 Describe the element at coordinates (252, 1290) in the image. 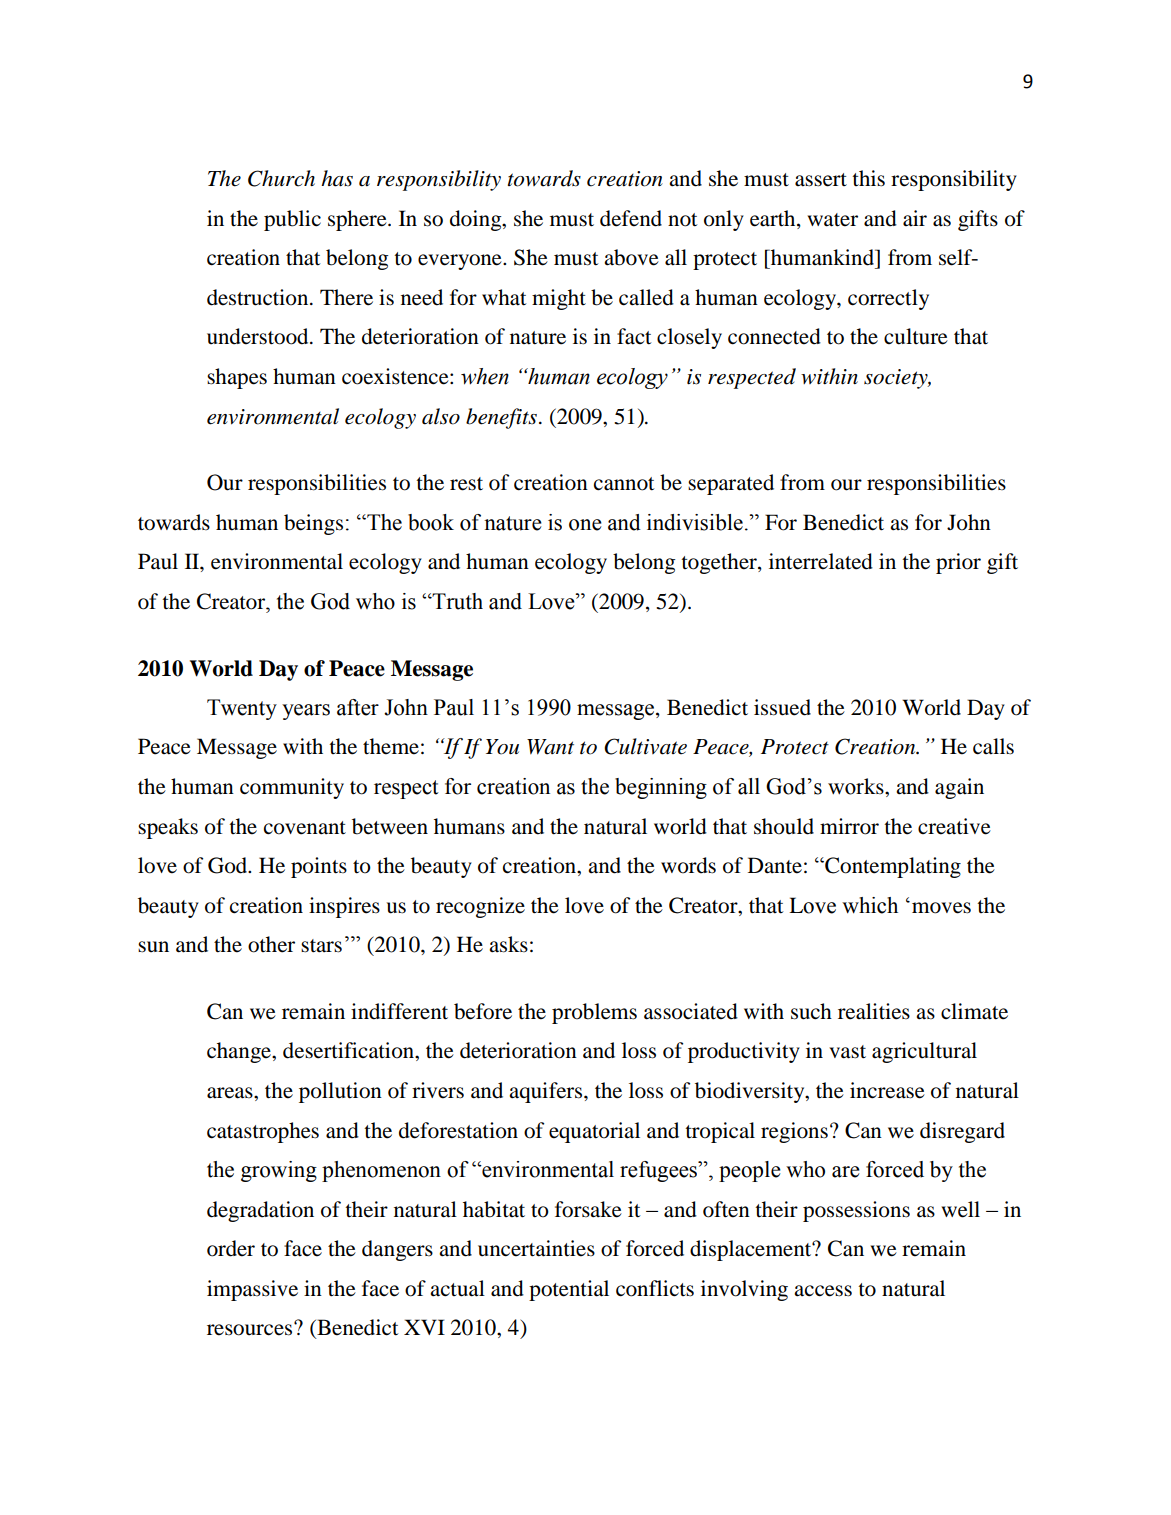

I see `impassive` at that location.
